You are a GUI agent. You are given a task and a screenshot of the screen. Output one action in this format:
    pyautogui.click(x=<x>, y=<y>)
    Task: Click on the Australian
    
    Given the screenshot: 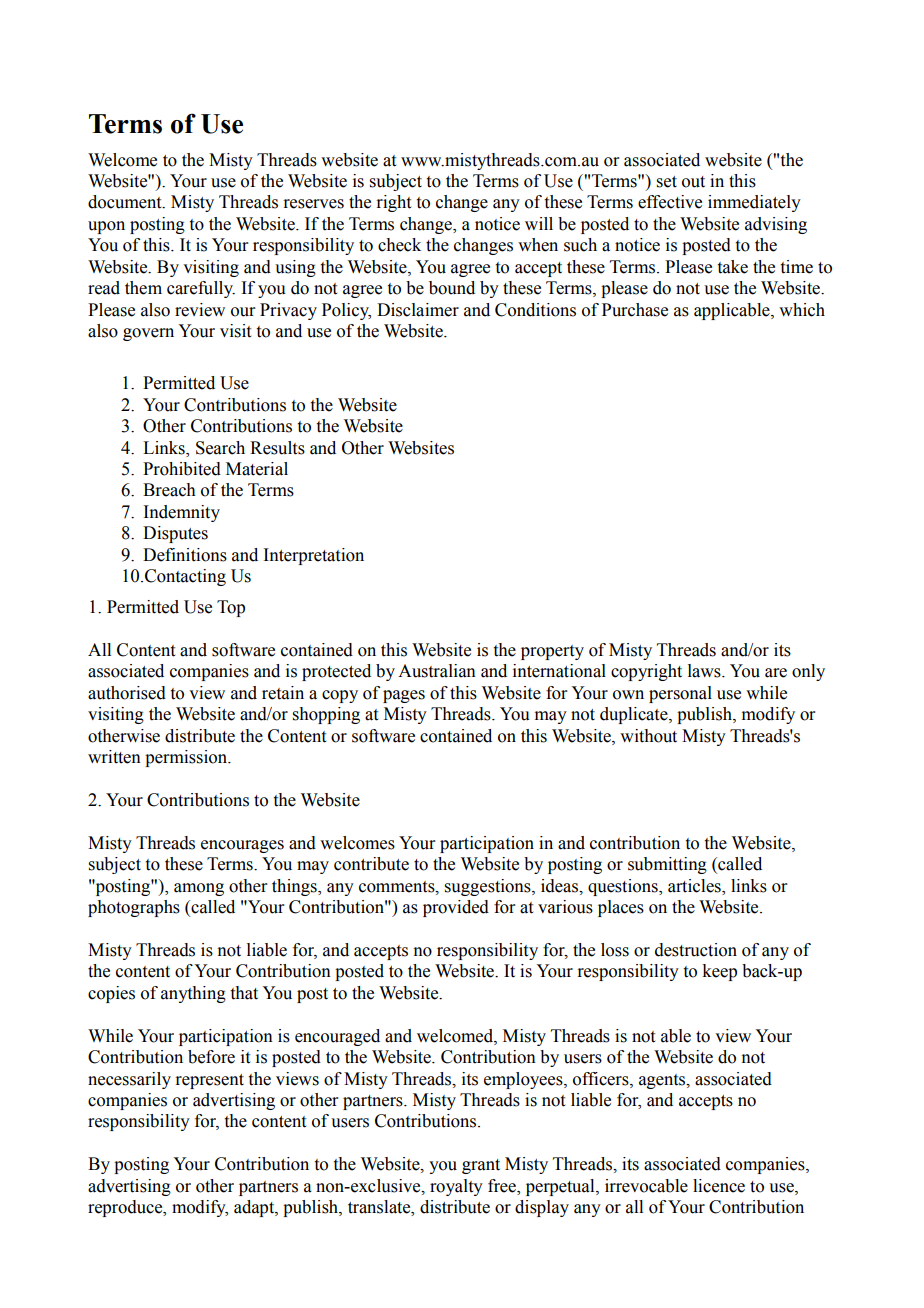 What is the action you would take?
    pyautogui.click(x=437, y=671)
